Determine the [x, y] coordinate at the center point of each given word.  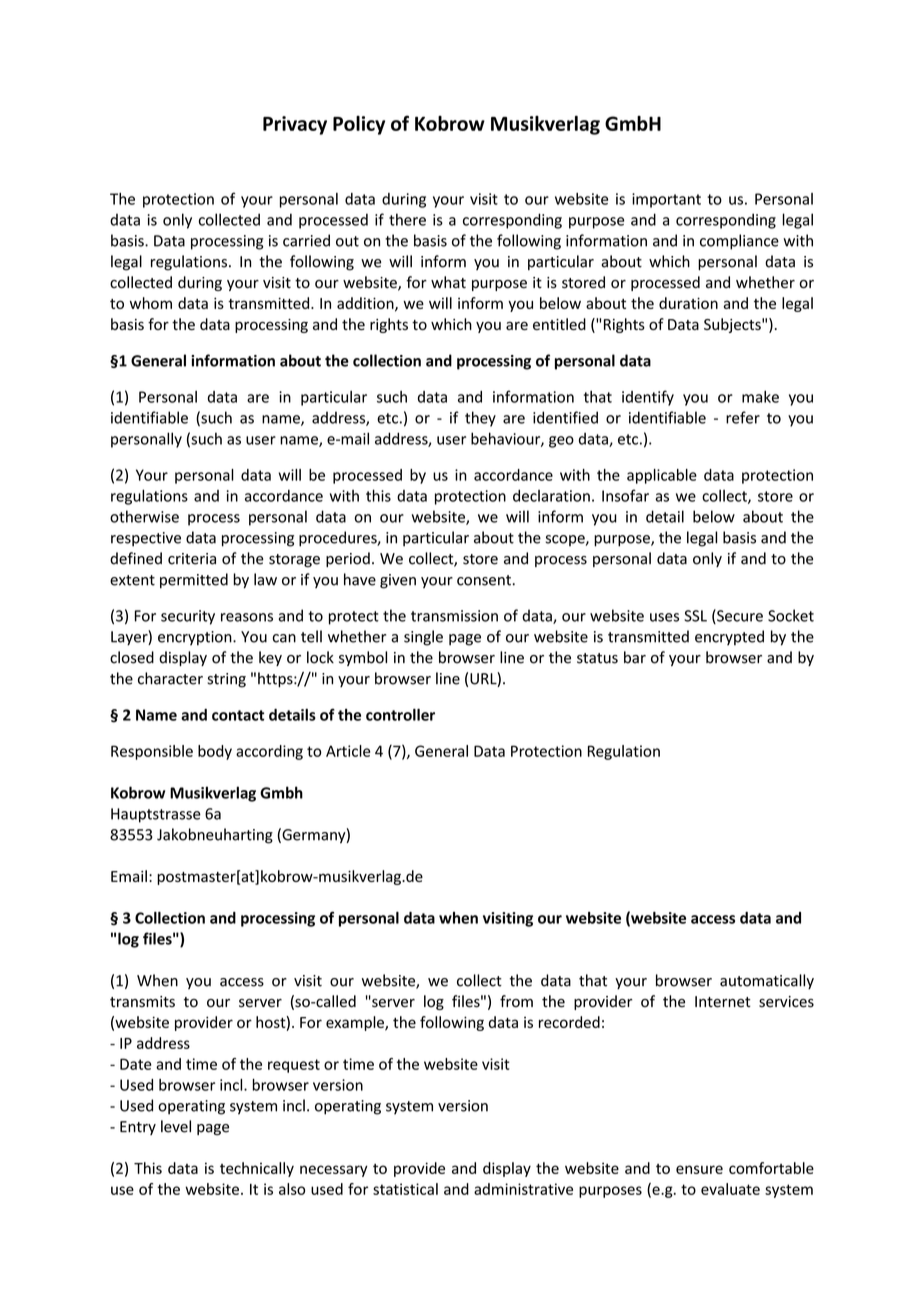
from [516, 1001]
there [407, 219]
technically [257, 1169]
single [423, 638]
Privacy [295, 125]
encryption [196, 638]
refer [743, 417]
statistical [405, 1189]
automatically [767, 981]
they [480, 419]
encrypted [729, 638]
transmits [142, 1002]
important [666, 200]
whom [151, 303]
